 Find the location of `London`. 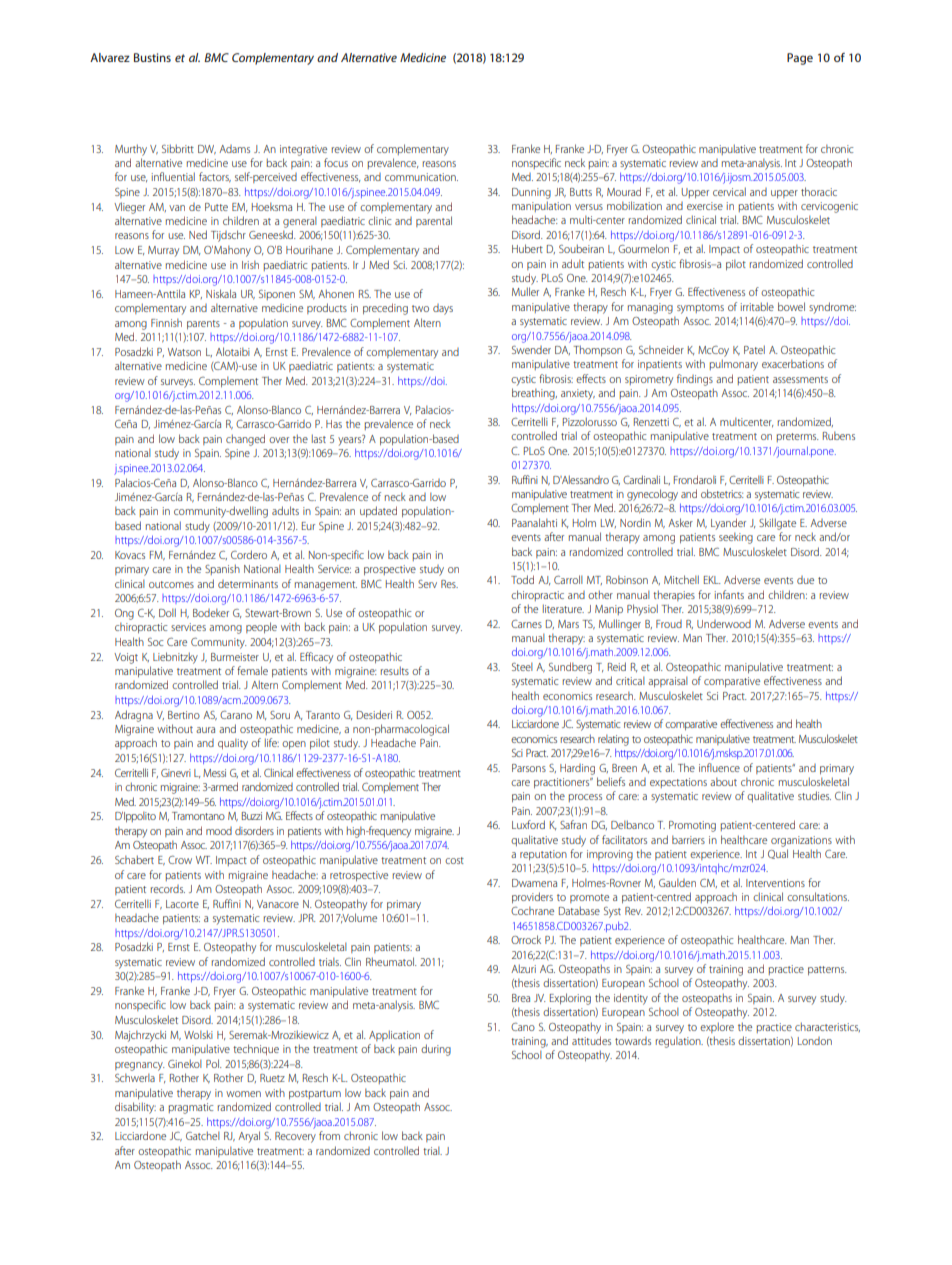

London is located at coordinates (815, 1041).
